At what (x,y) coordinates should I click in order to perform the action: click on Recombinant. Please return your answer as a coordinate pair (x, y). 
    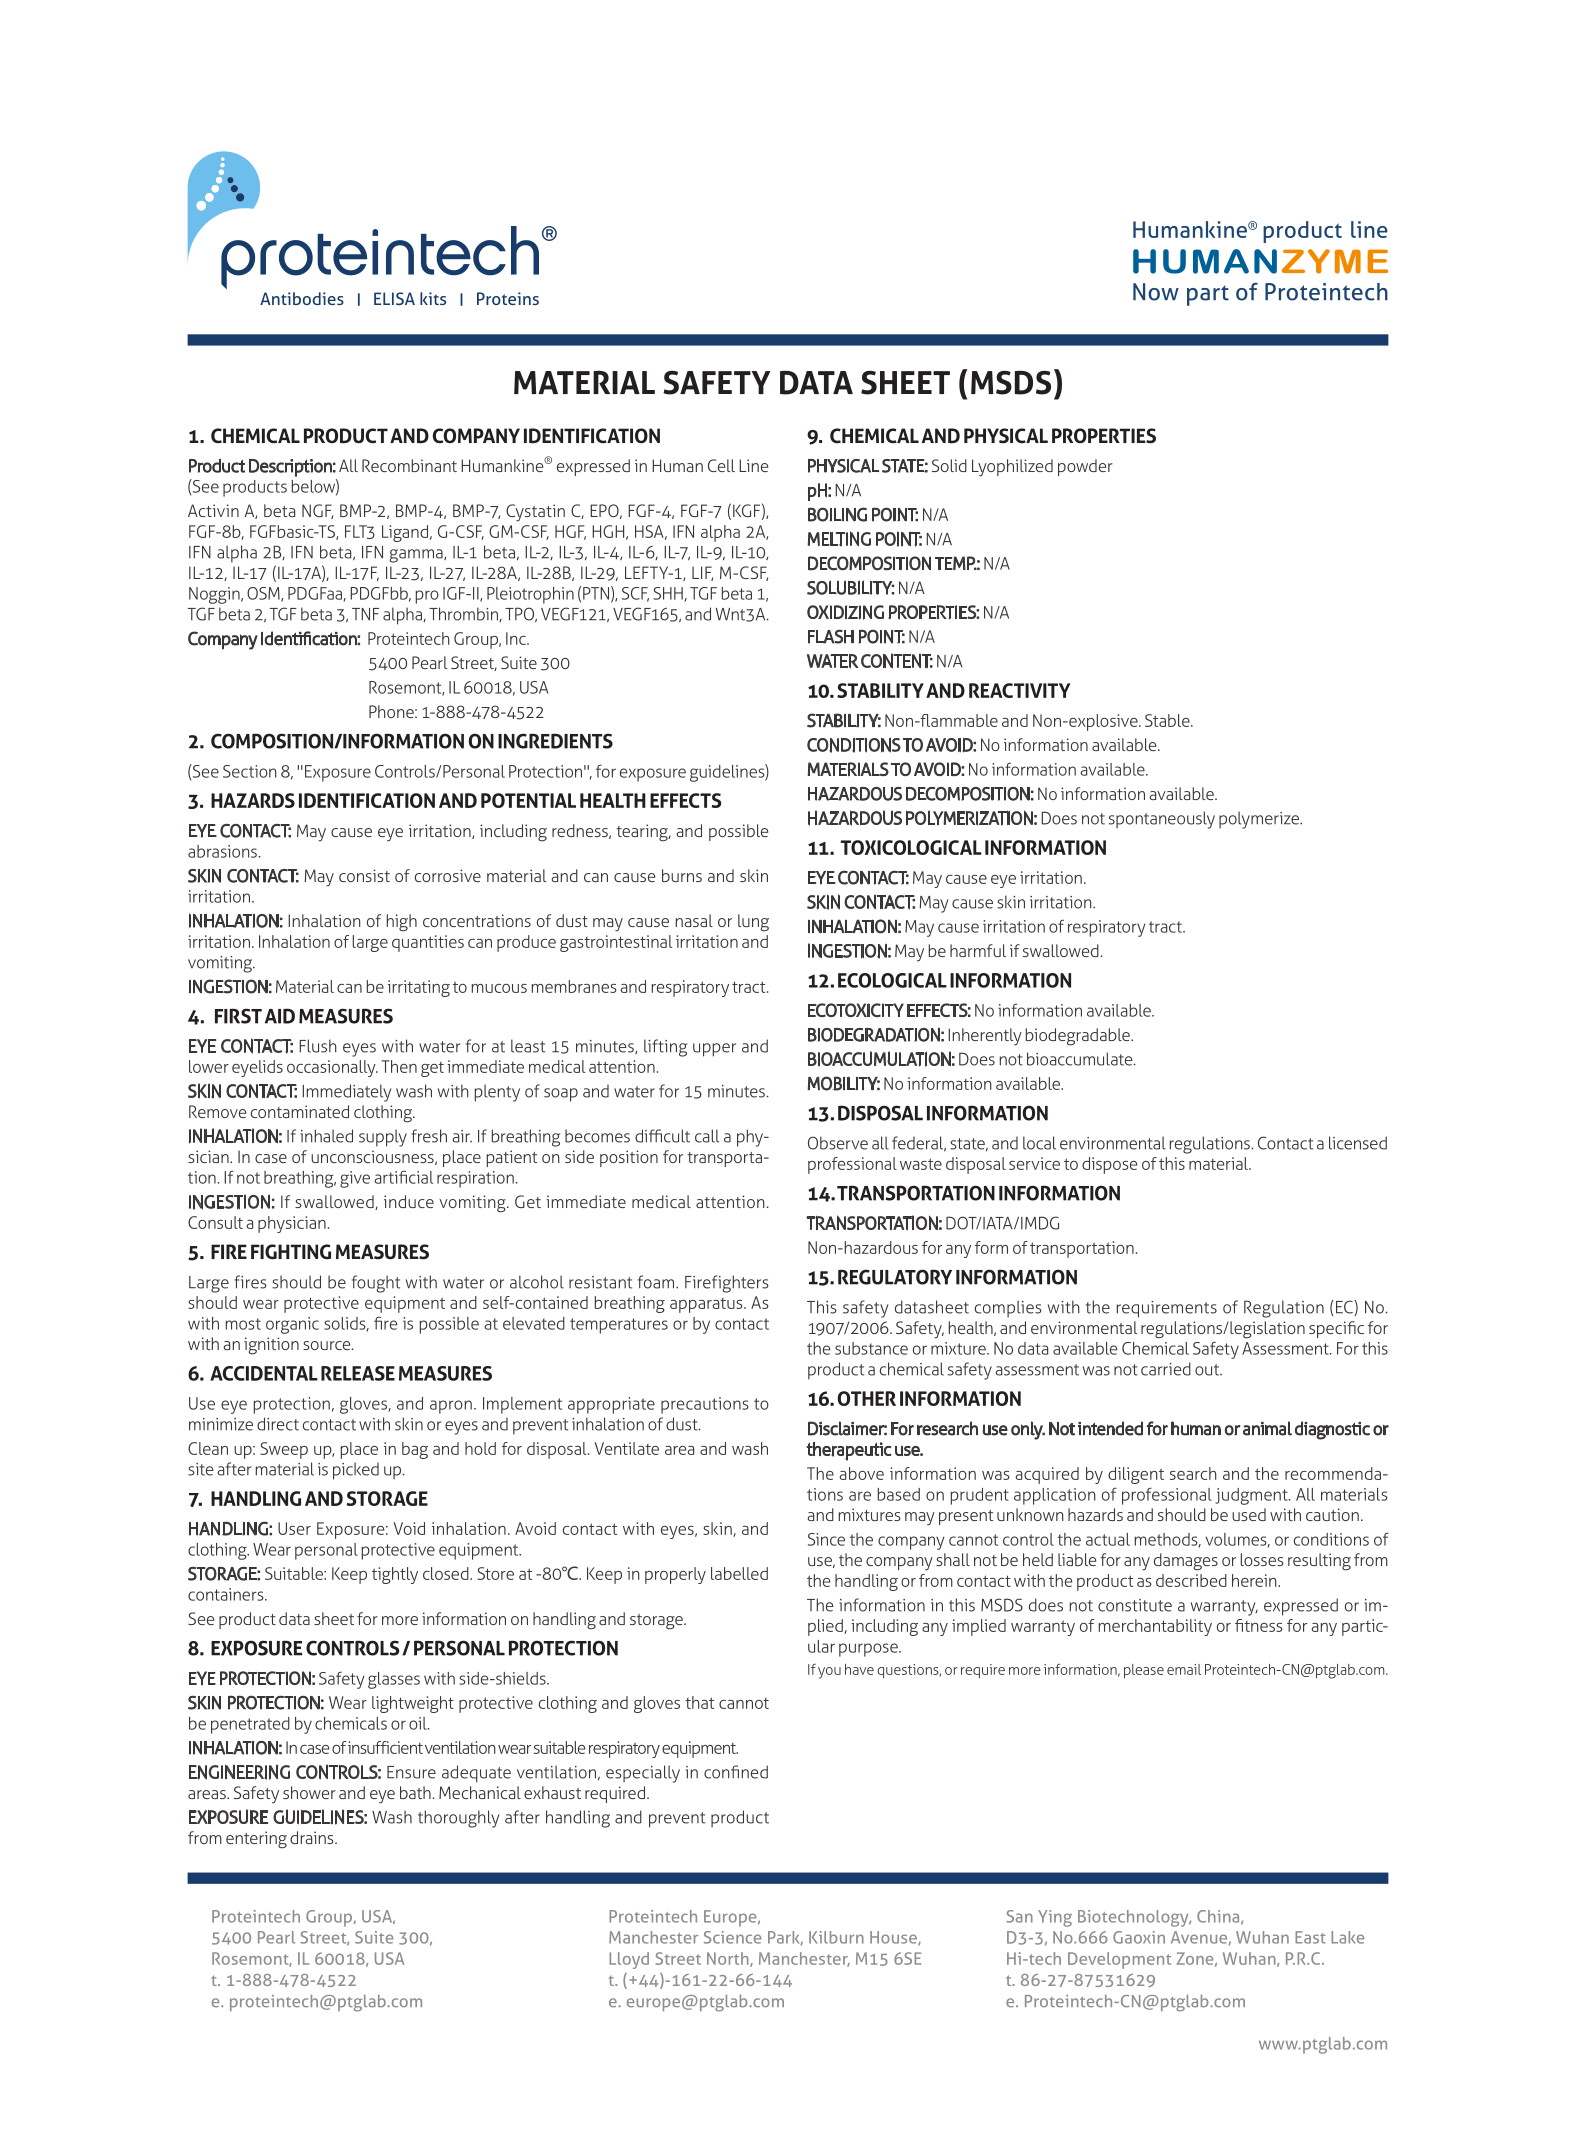
    Looking at the image, I should click on (409, 465).
